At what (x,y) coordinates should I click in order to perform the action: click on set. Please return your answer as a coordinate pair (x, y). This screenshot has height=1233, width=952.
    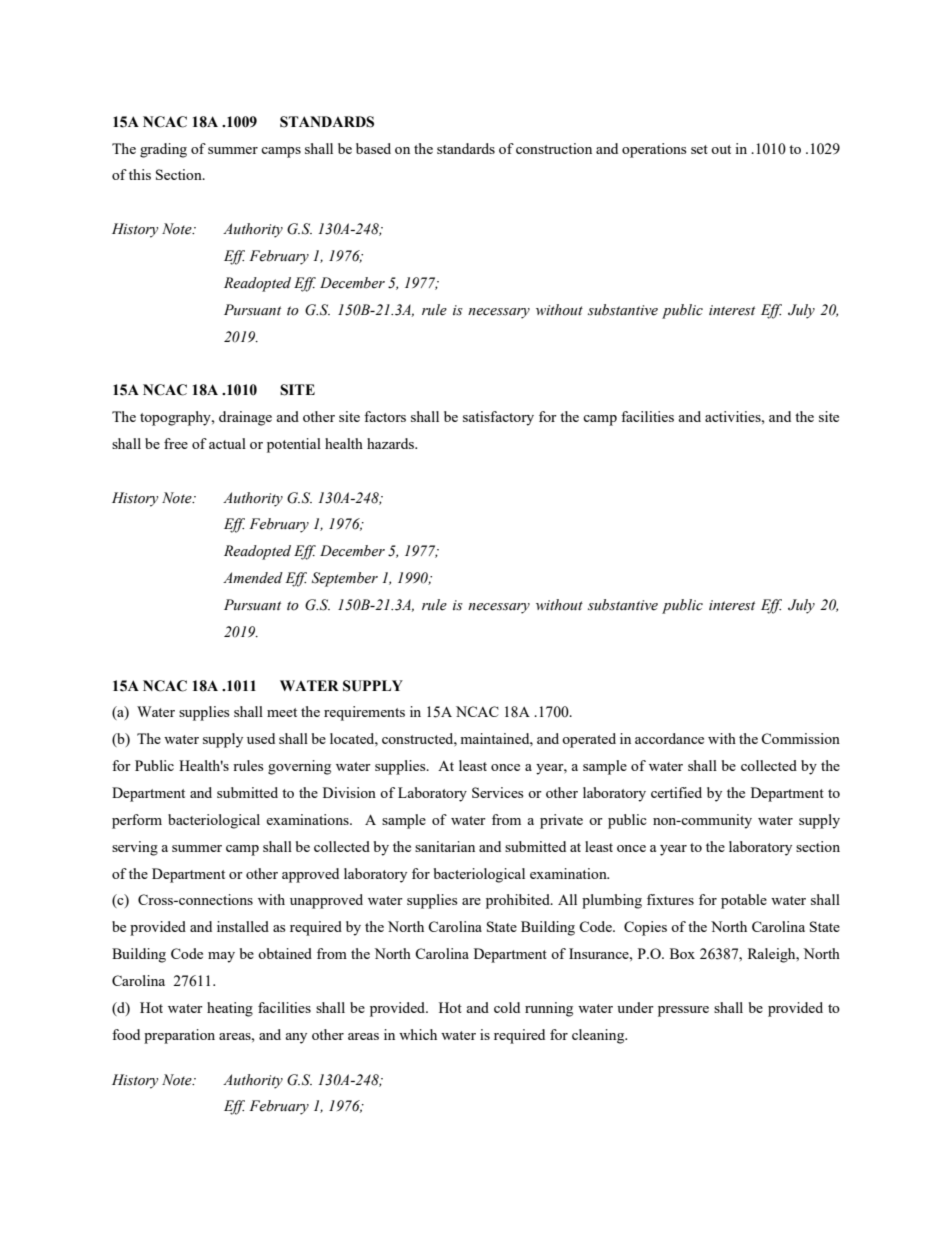
    Looking at the image, I should click on (699, 149).
